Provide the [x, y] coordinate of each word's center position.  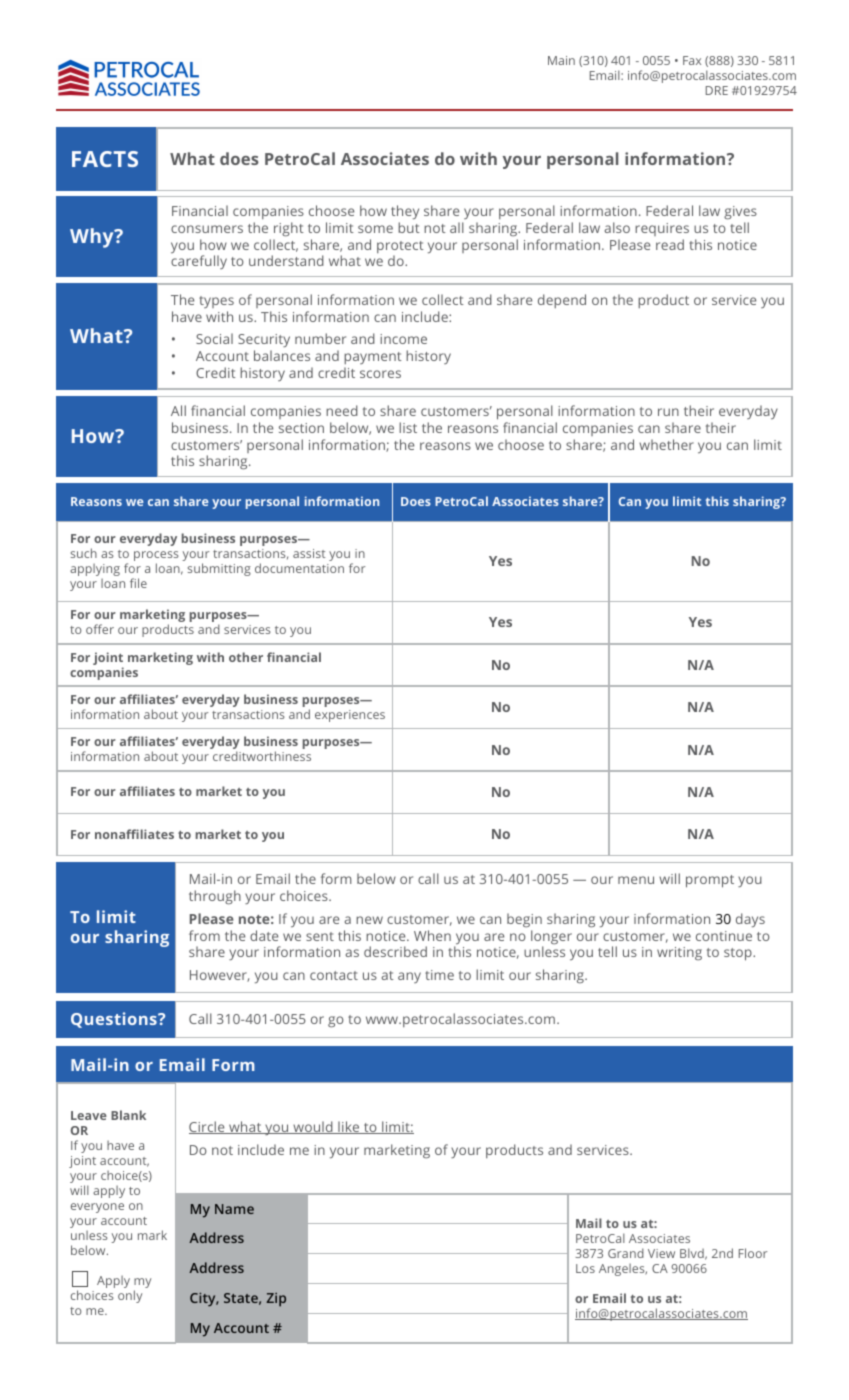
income [403, 339]
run [668, 412]
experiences [350, 716]
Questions [115, 1020]
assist [309, 553]
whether [666, 444]
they [405, 214]
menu [636, 880]
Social [214, 338]
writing [679, 953]
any [409, 977]
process [156, 557]
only [130, 1296]
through [215, 897]
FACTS [105, 159]
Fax [692, 60]
